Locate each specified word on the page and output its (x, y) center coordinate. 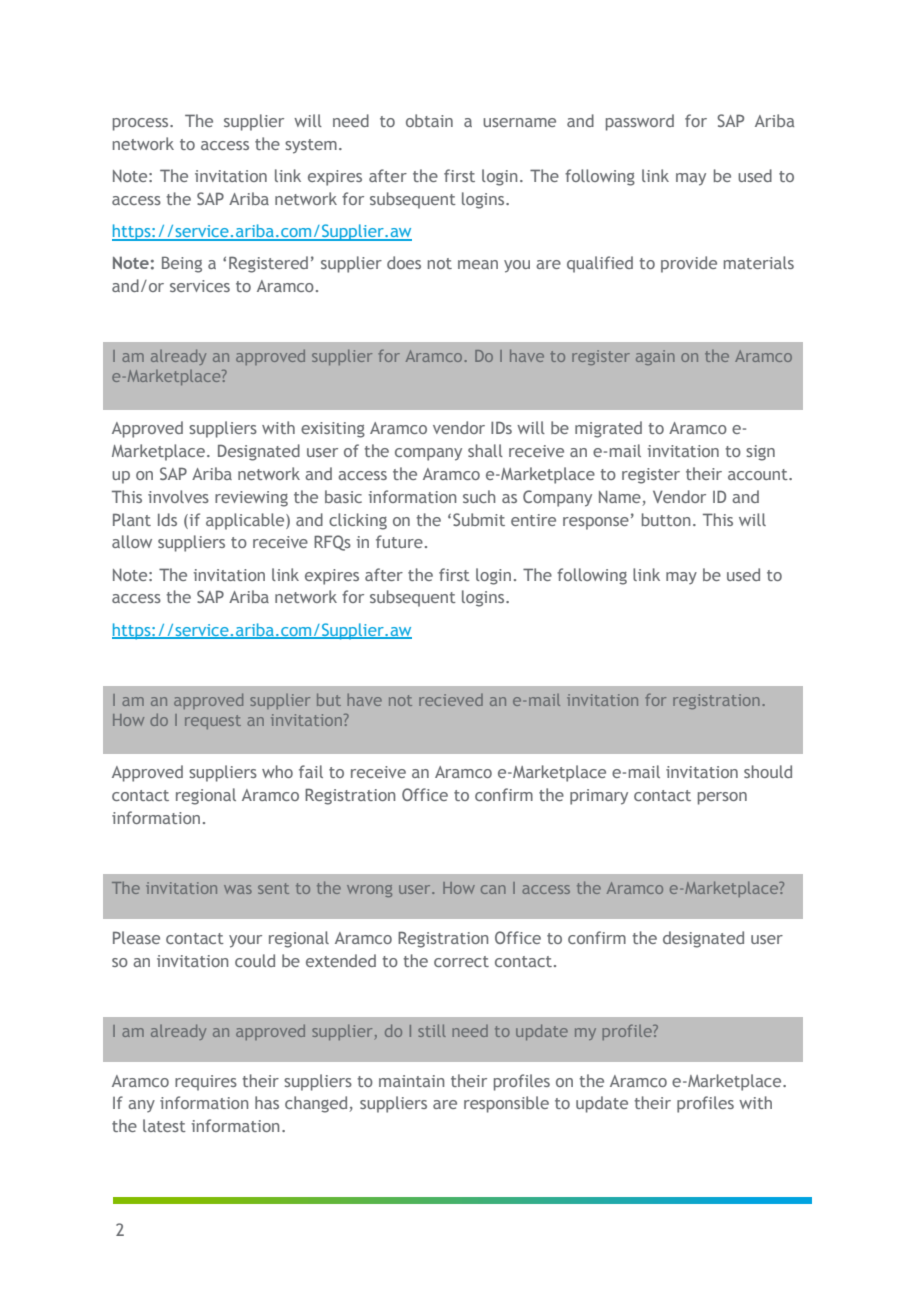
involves (178, 496)
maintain (411, 1081)
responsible (506, 1104)
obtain (429, 120)
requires (206, 1083)
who (277, 771)
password (640, 122)
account (759, 474)
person (722, 798)
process (142, 124)
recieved (451, 700)
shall (485, 450)
